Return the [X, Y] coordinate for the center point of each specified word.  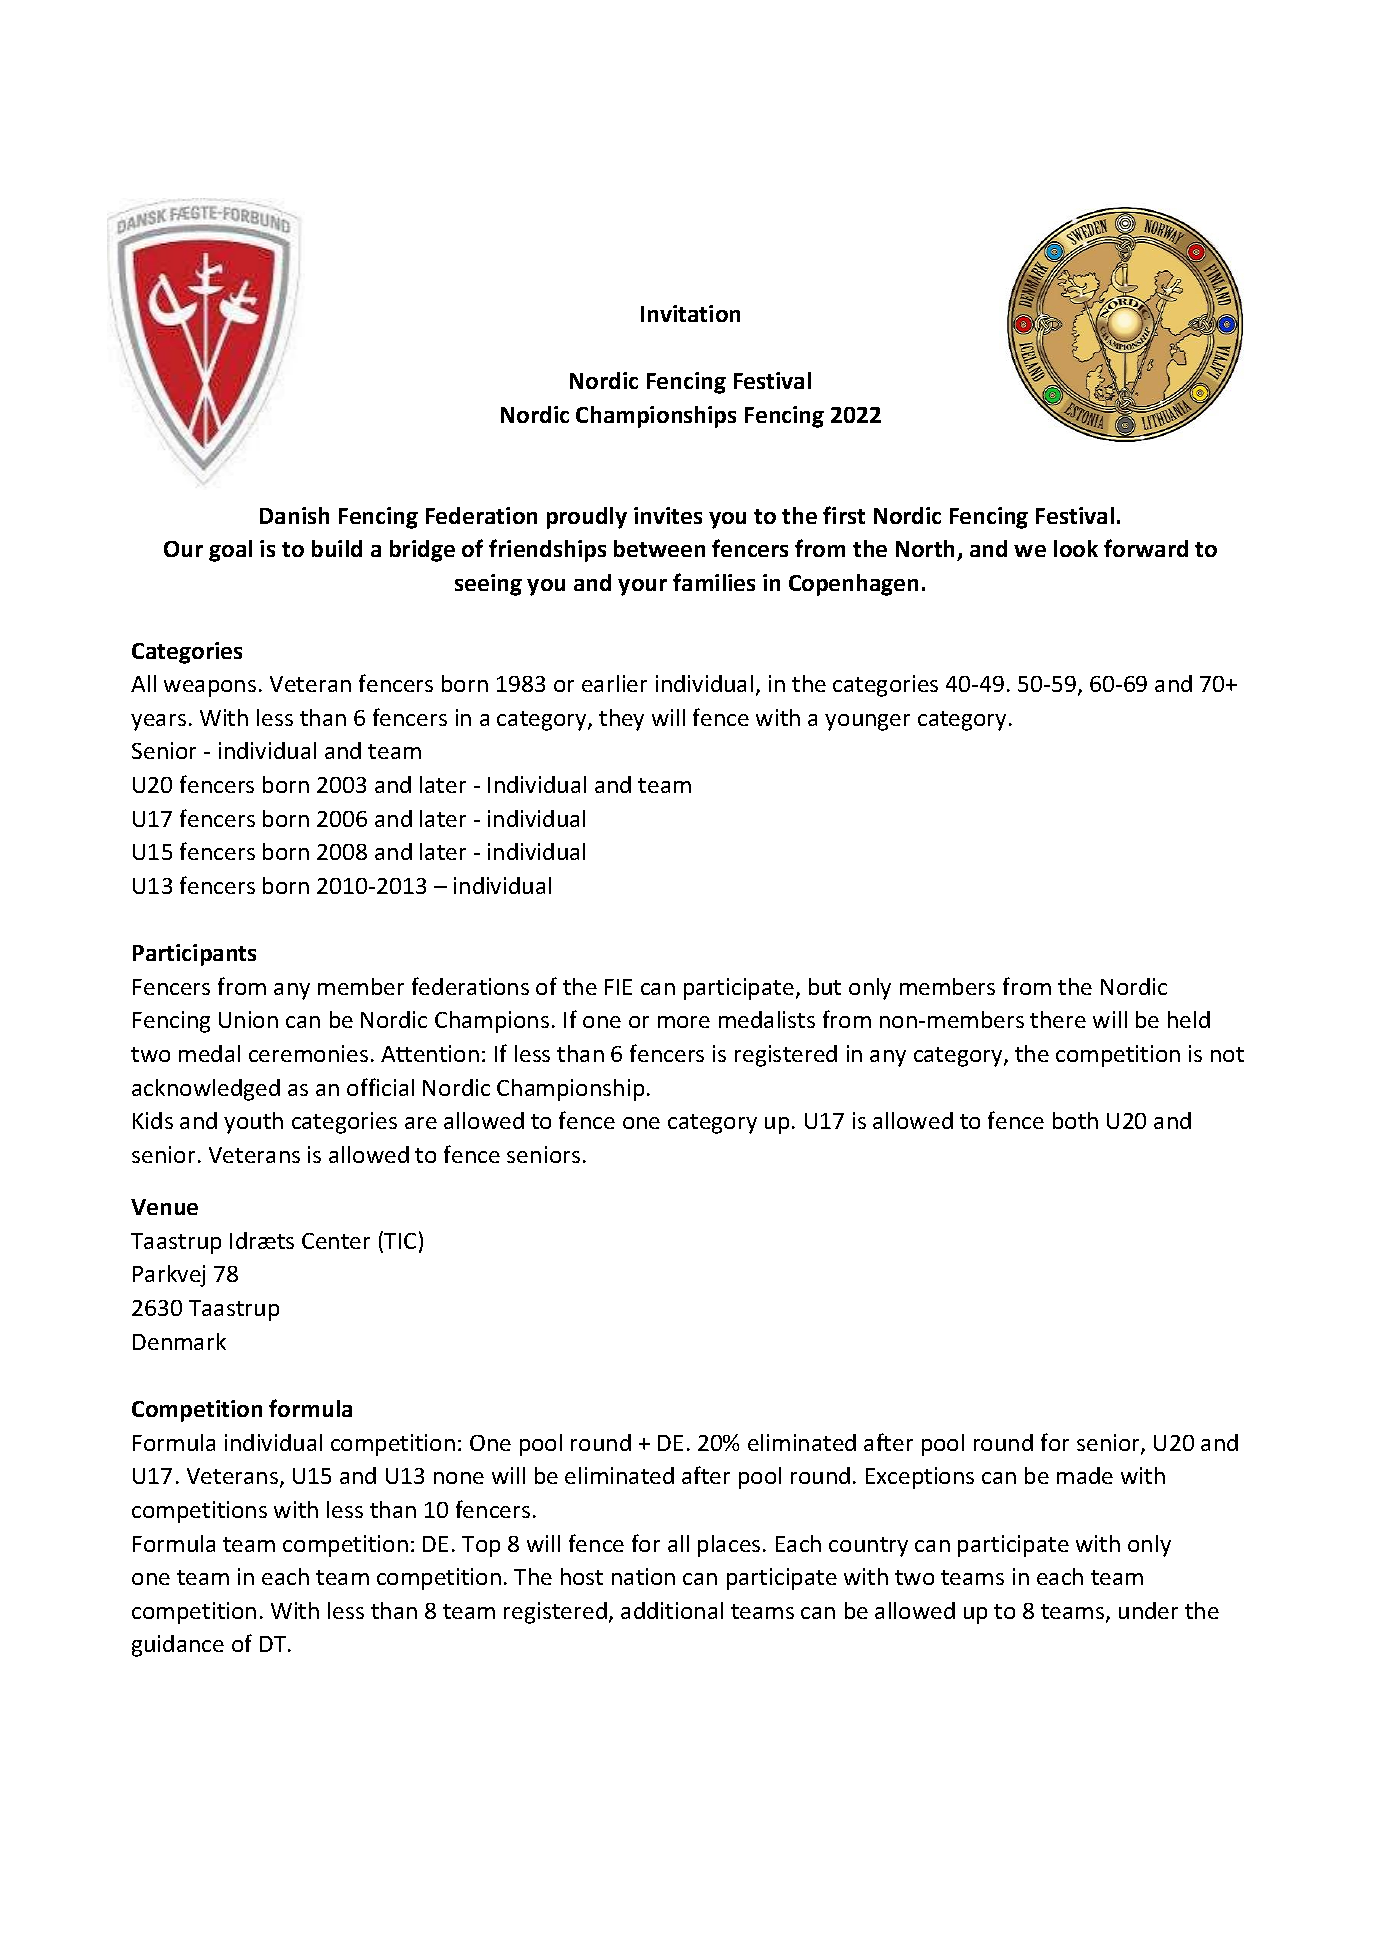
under [1148, 1610]
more [684, 1022]
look [1076, 548]
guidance [178, 1646]
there [1058, 1019]
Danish [294, 515]
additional [672, 1610]
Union [248, 1019]
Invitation [690, 313]
